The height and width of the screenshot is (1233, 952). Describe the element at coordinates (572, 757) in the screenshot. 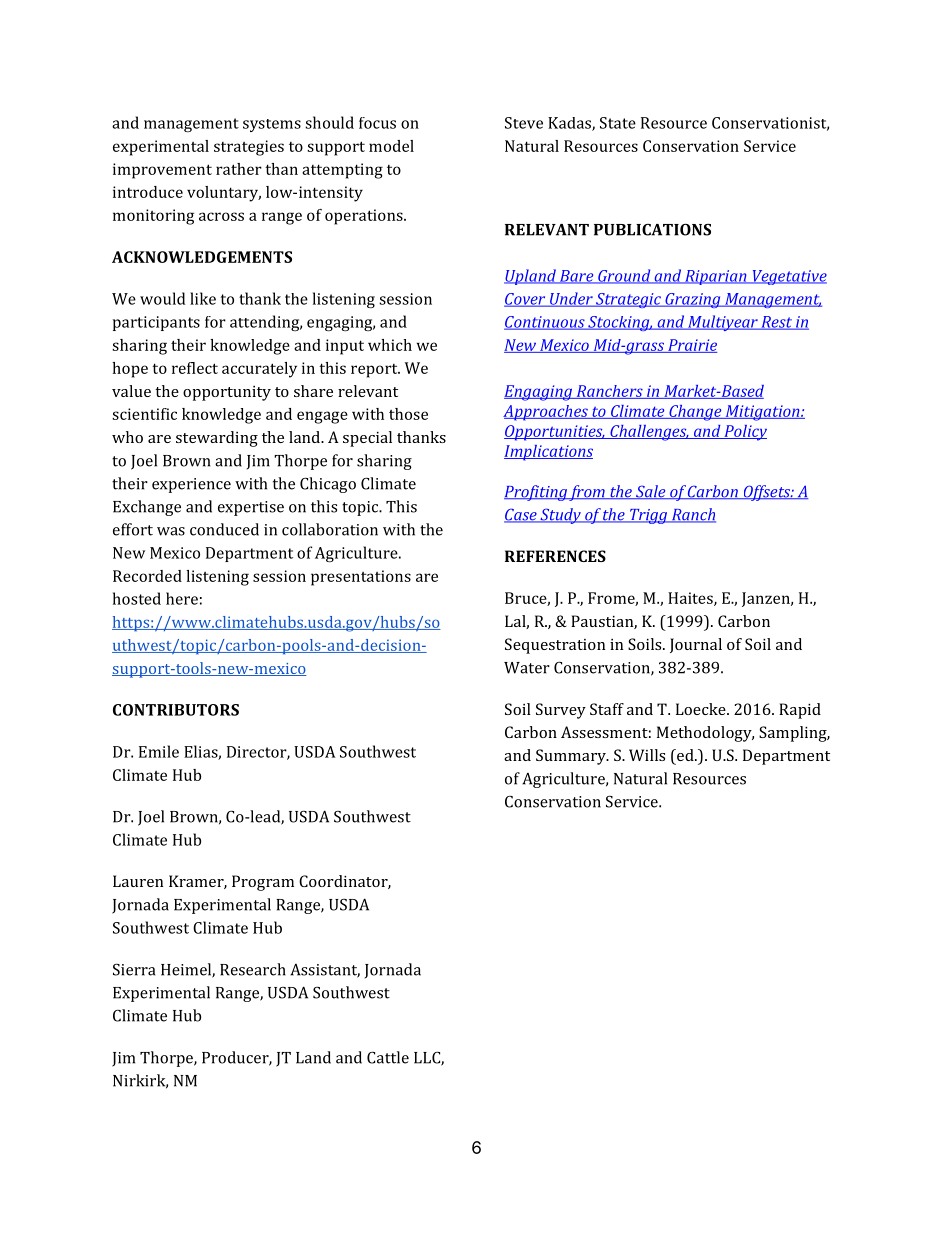

I see `Summary` at that location.
